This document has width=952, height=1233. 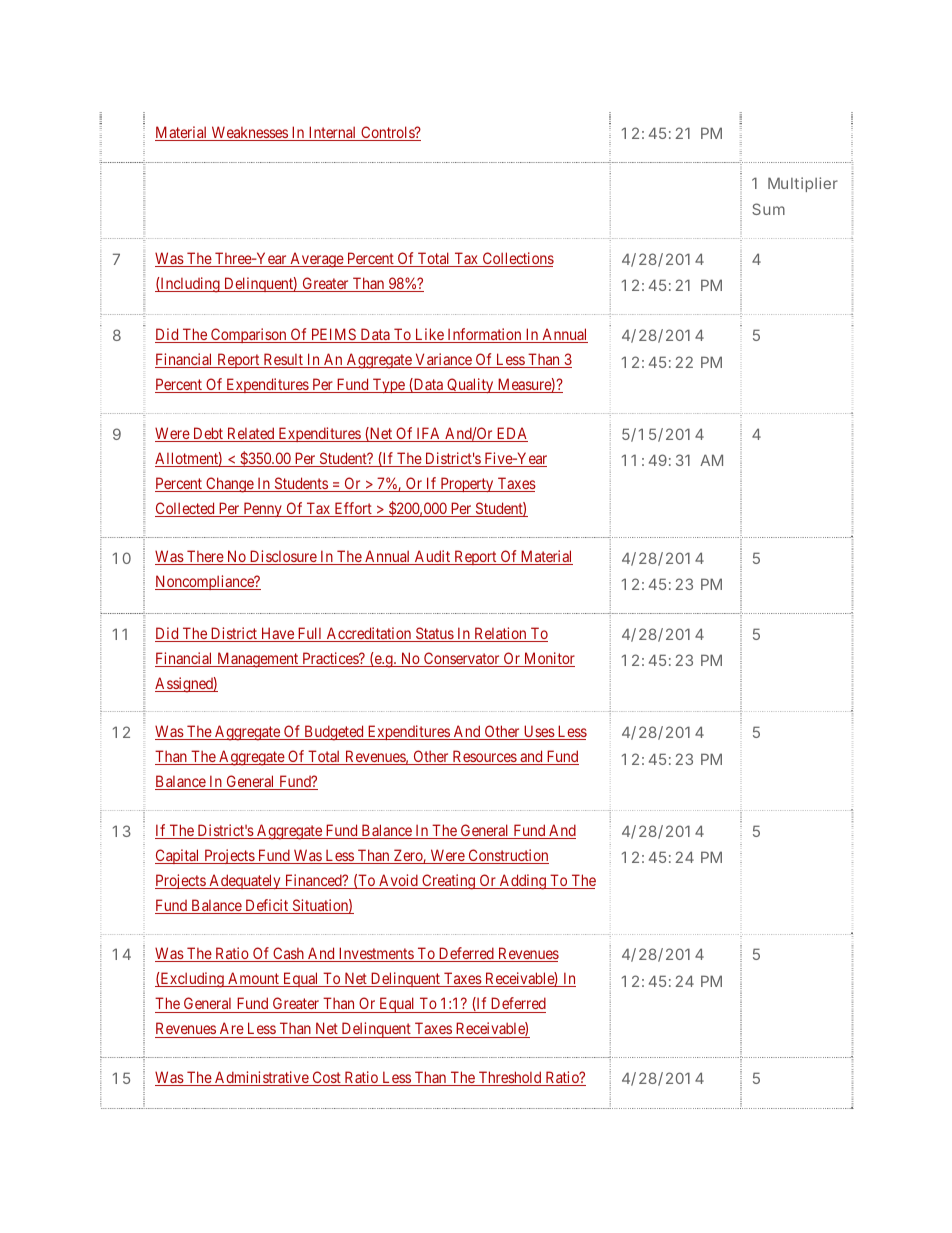 What do you see at coordinates (510, 1078) in the document?
I see `Threshold` at bounding box center [510, 1078].
